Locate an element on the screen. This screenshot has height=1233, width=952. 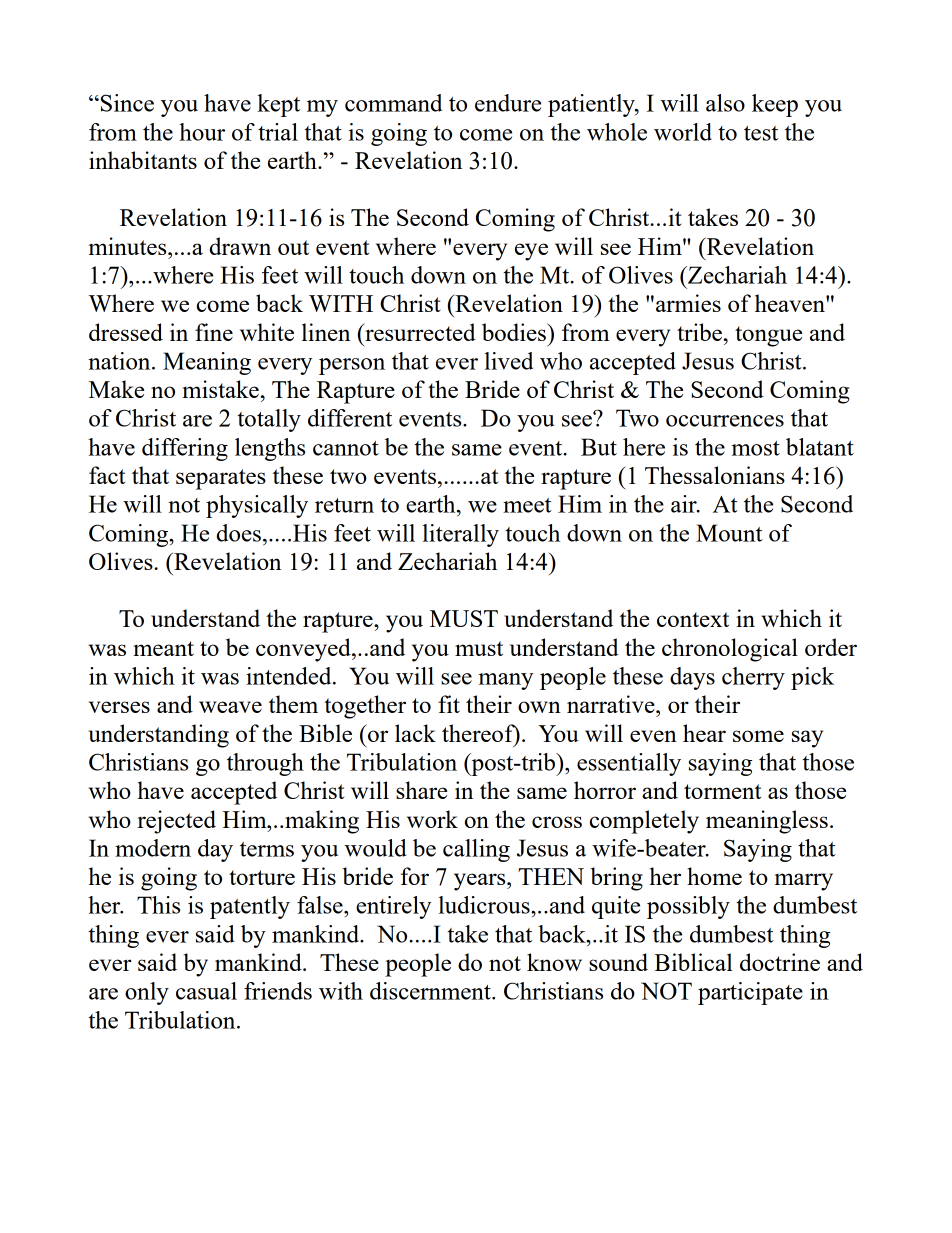
Mount is located at coordinates (729, 533).
